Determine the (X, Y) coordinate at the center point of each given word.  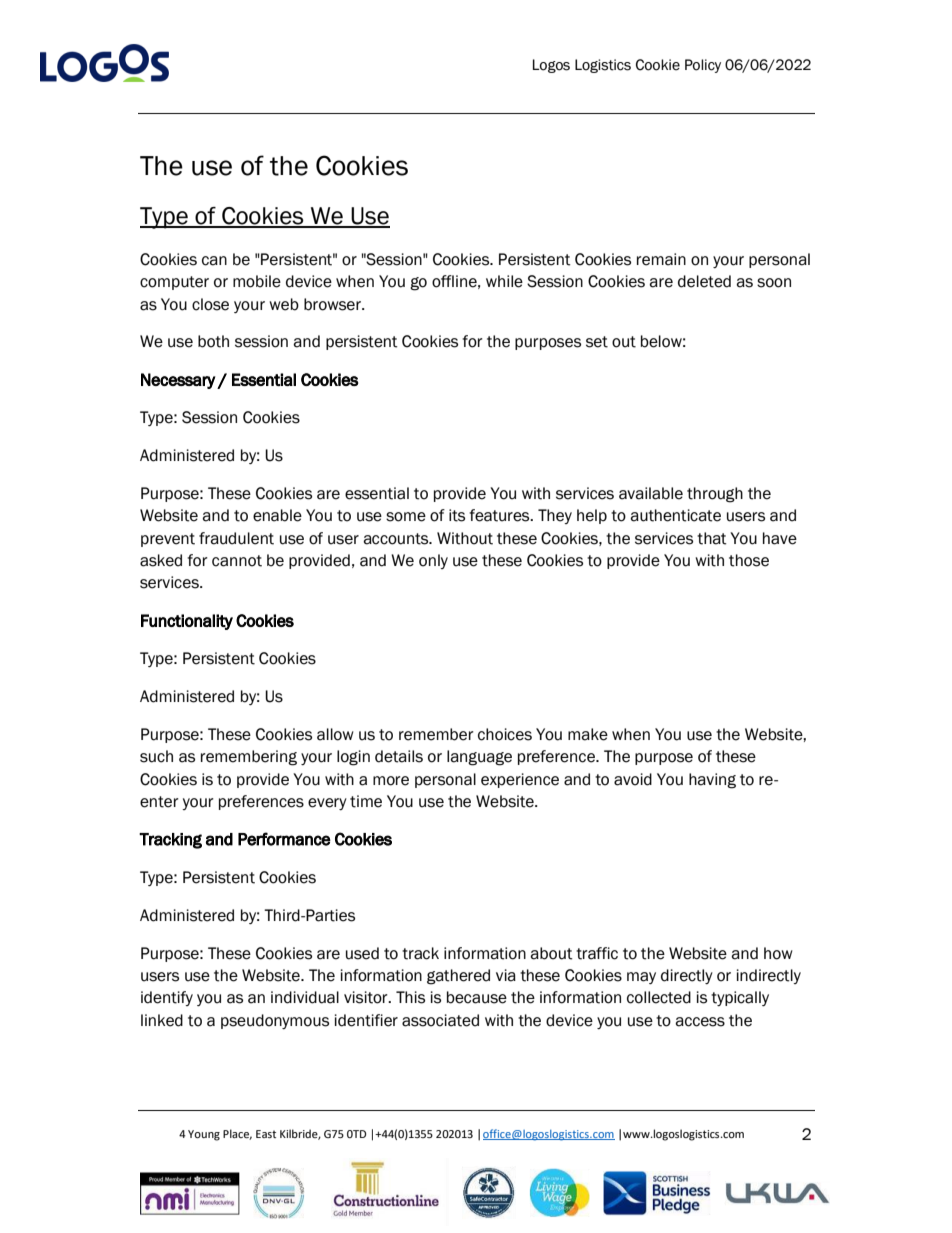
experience (520, 780)
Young (204, 1135)
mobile (257, 281)
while (504, 281)
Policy (703, 66)
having (712, 781)
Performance (284, 839)
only (433, 561)
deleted (704, 281)
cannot (237, 561)
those (749, 560)
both (213, 341)
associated (440, 1020)
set (597, 342)
